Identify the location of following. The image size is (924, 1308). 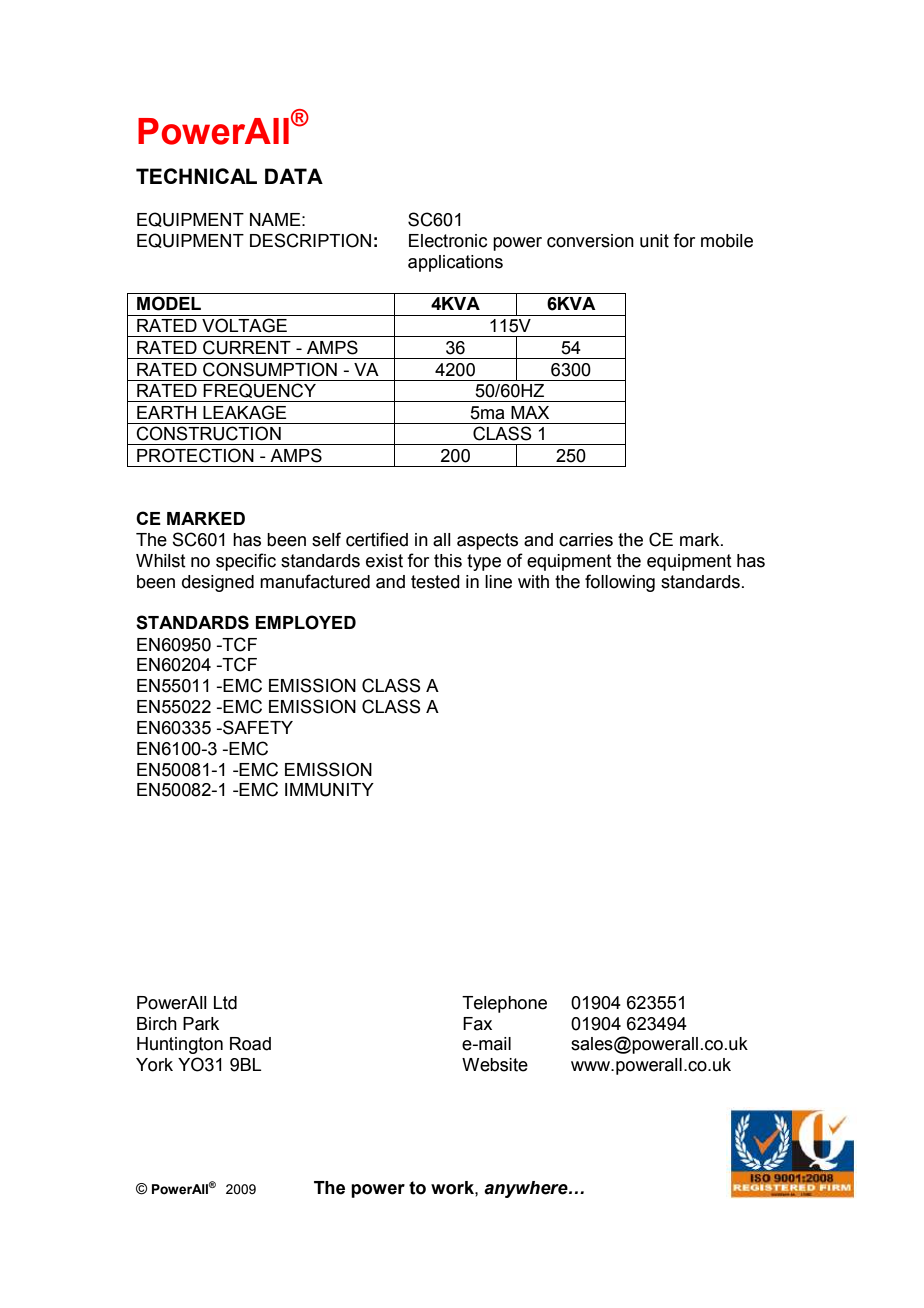
(620, 583).
